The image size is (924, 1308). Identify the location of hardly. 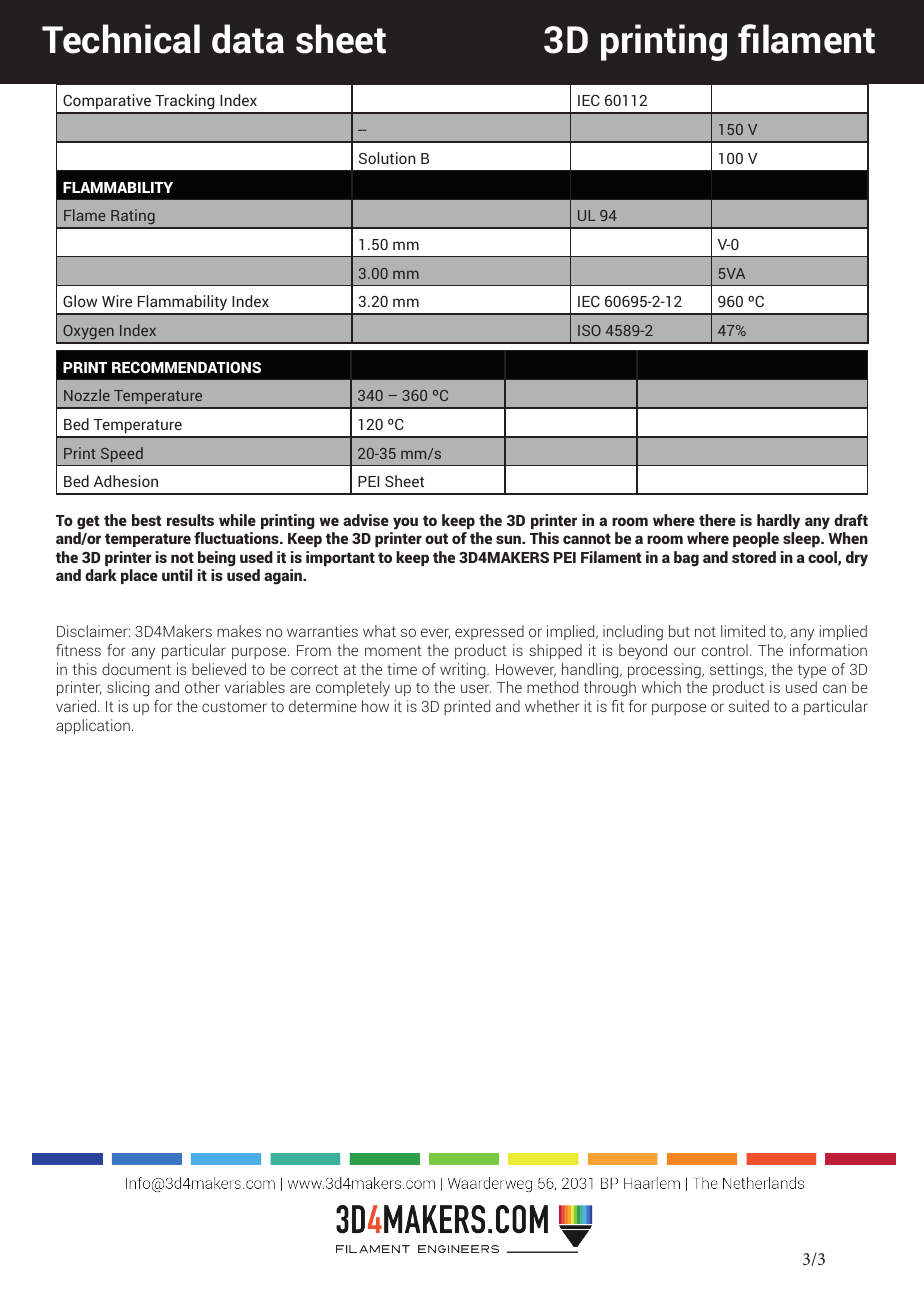
(778, 522).
